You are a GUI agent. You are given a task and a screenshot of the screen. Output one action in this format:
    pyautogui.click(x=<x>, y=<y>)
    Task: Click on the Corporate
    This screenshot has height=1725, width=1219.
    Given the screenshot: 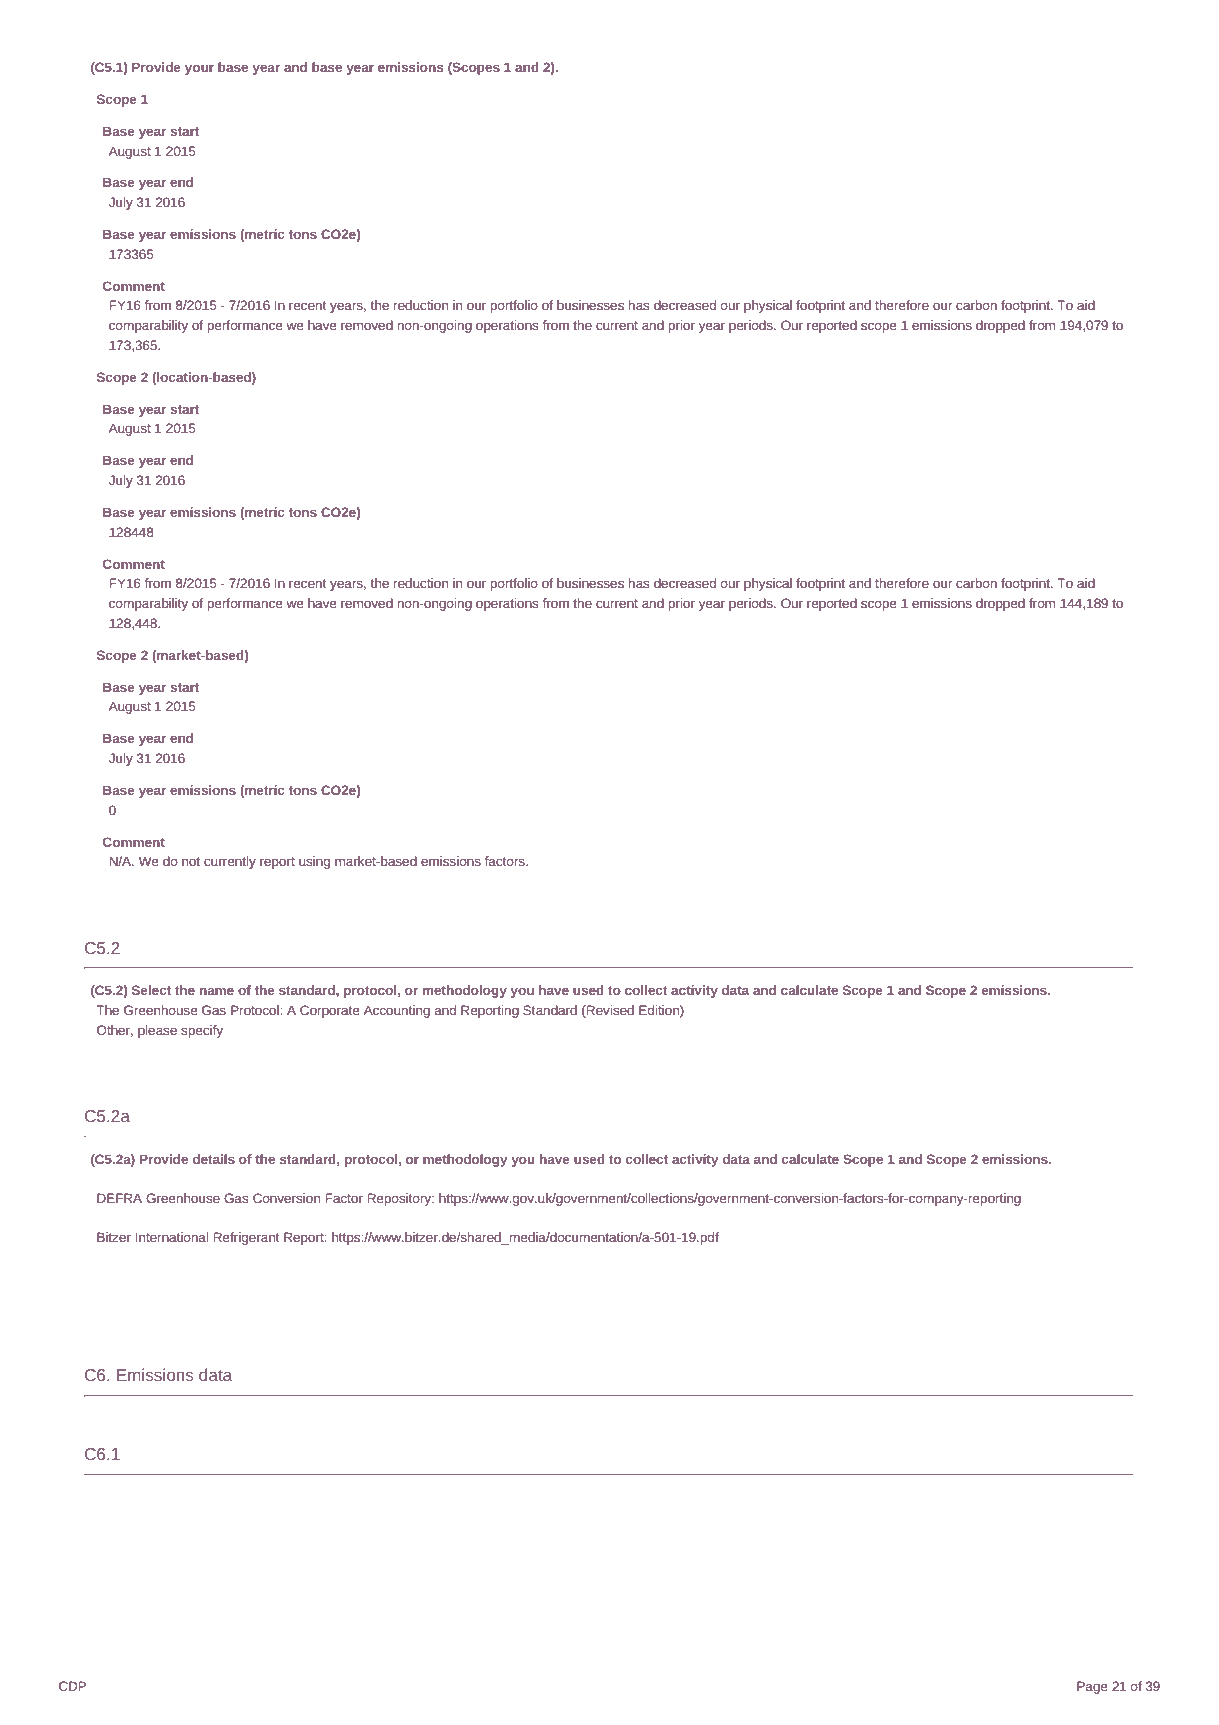 What is the action you would take?
    pyautogui.click(x=330, y=1011)
